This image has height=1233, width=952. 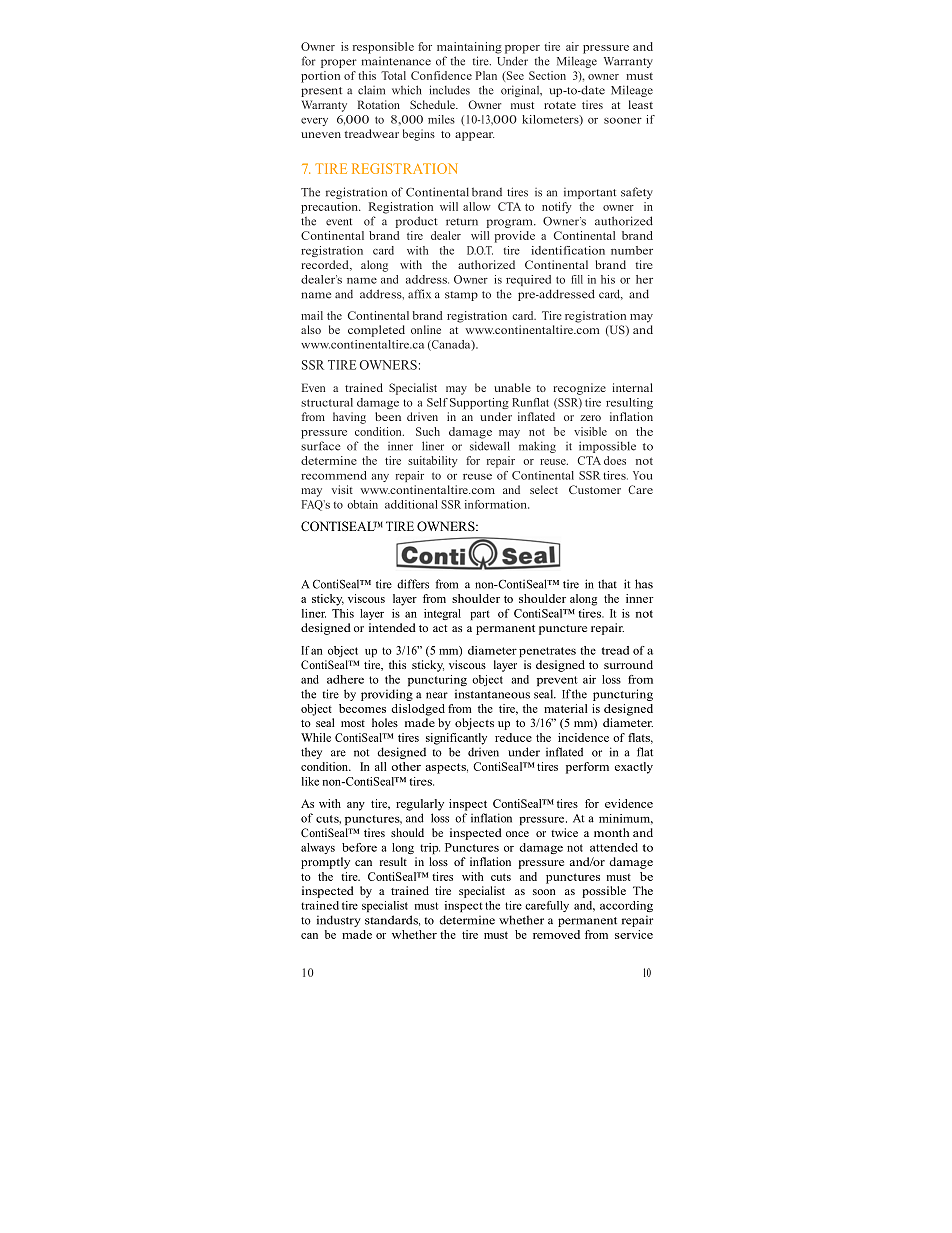 I want to click on completed, so click(x=376, y=331).
